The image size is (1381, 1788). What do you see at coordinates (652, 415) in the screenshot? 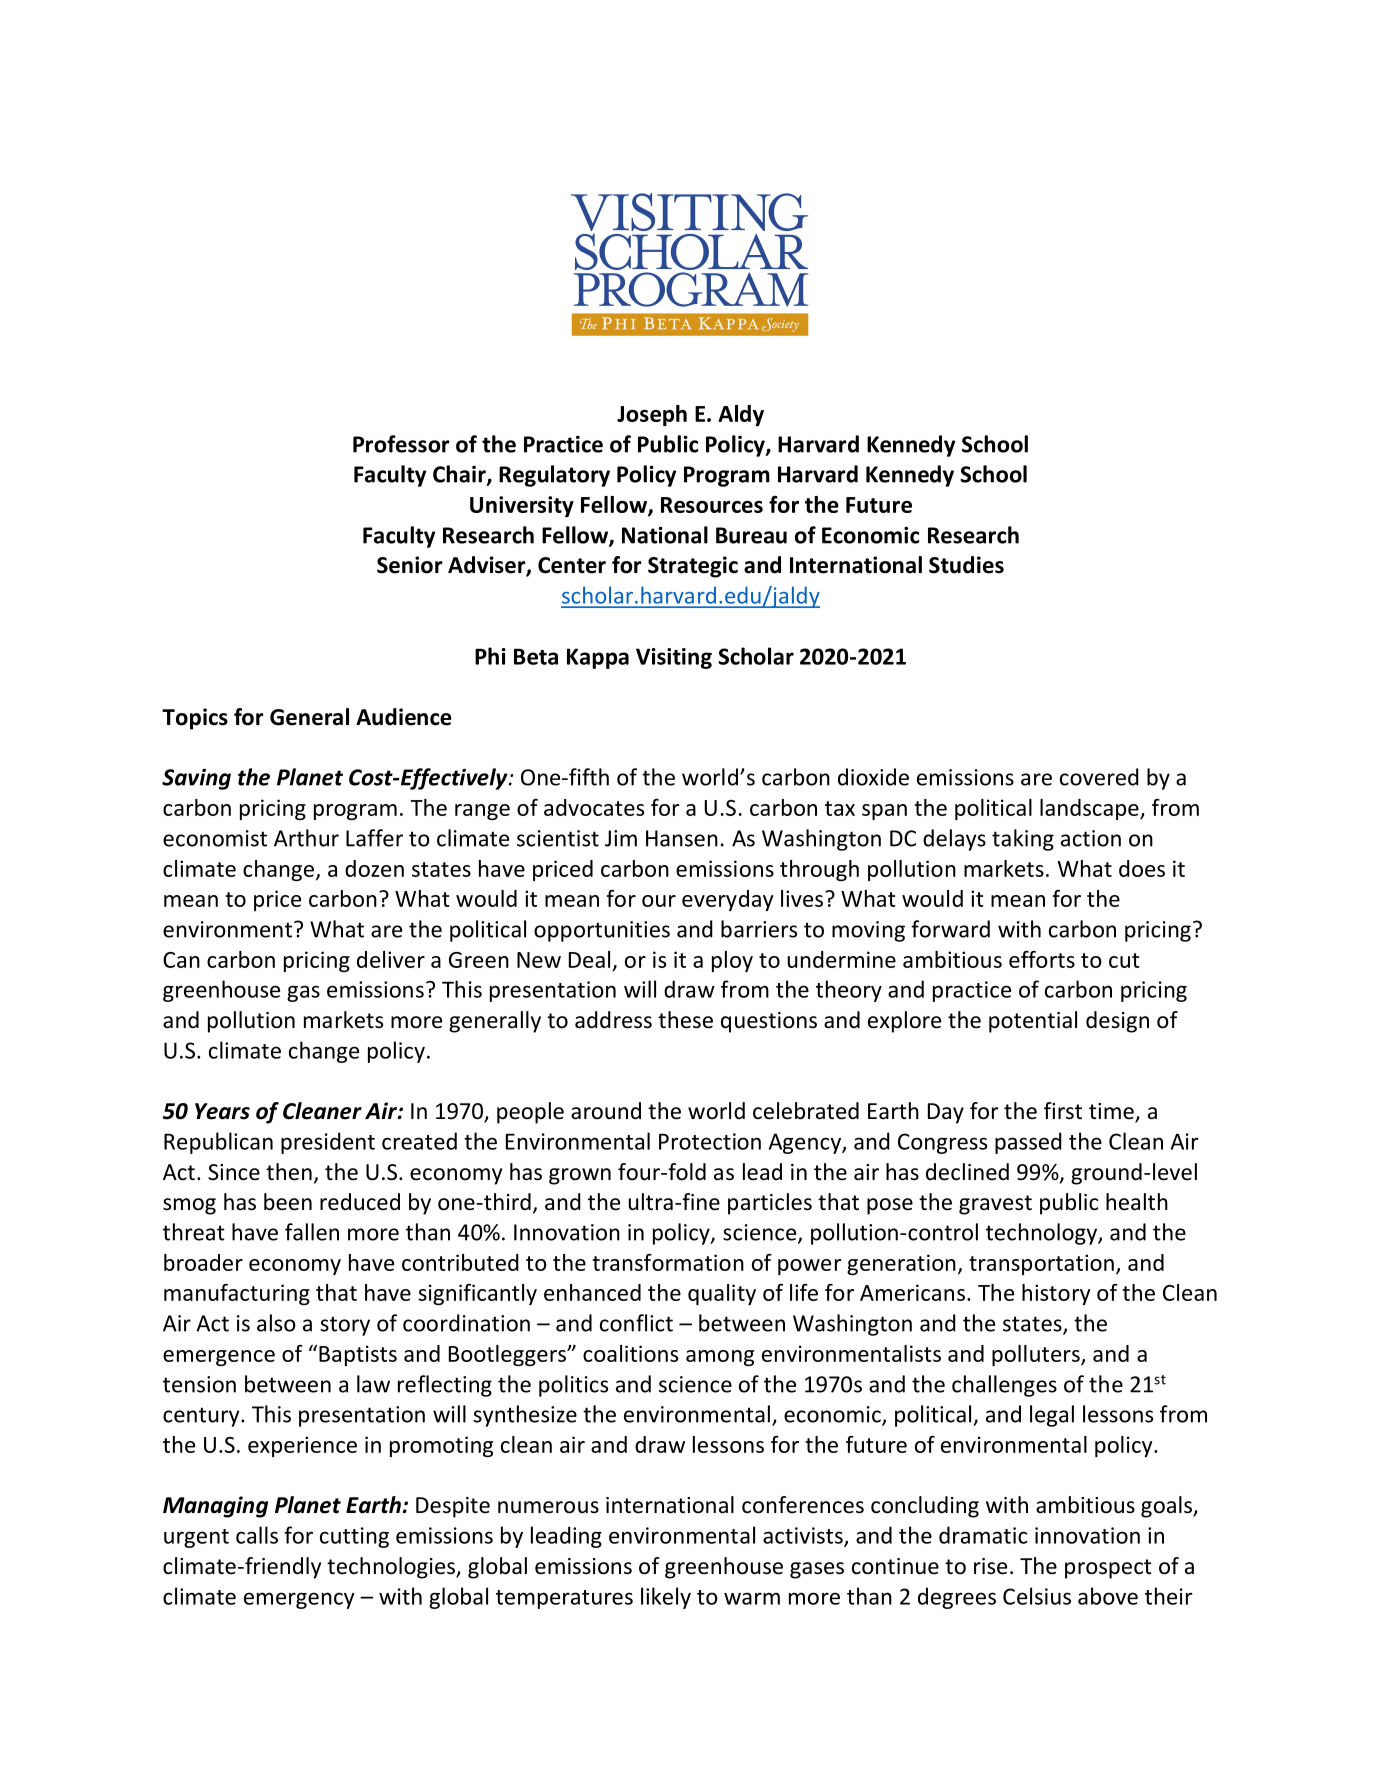
I see `Joseph` at bounding box center [652, 415].
